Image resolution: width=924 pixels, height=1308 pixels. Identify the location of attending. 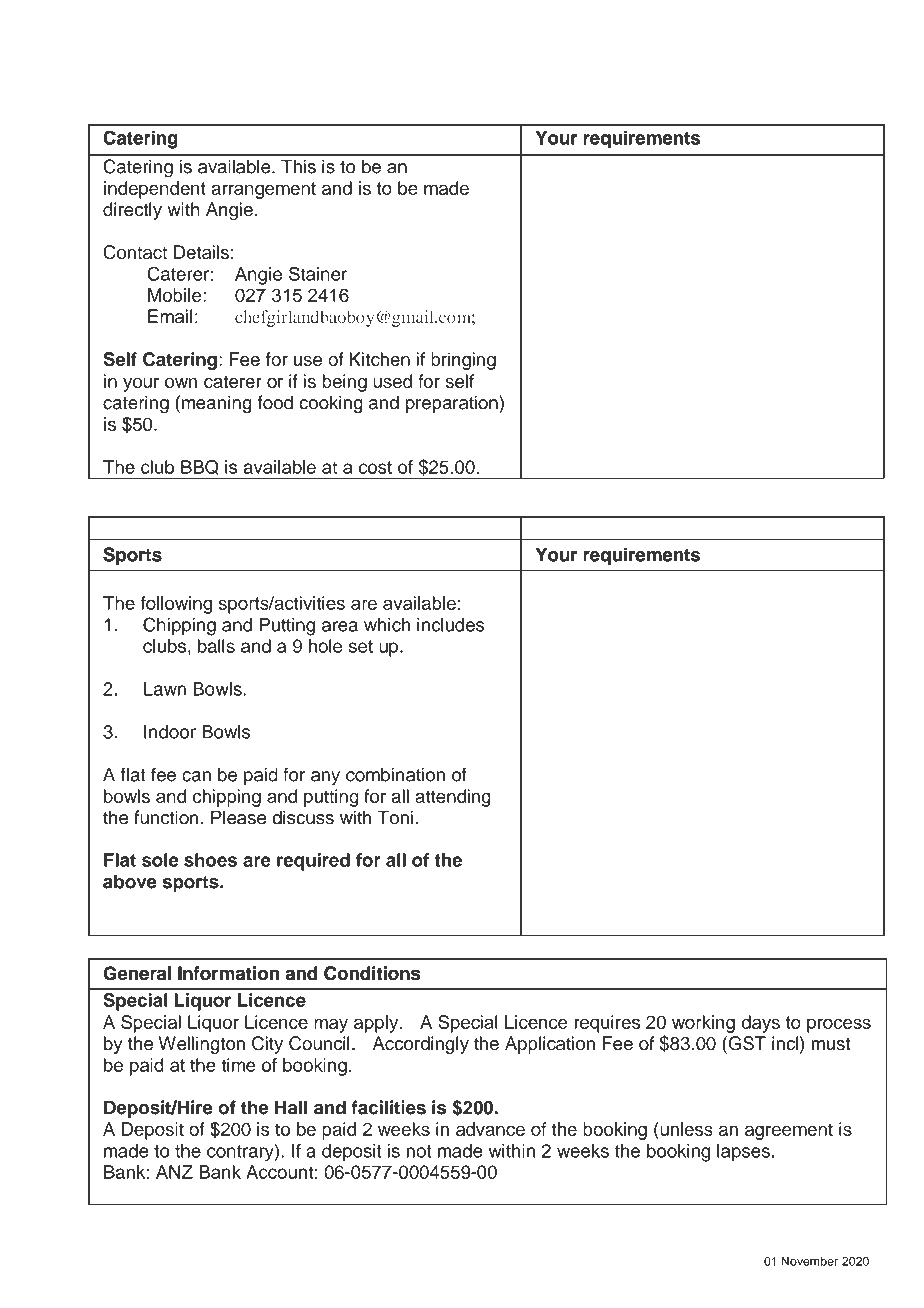
(453, 798).
